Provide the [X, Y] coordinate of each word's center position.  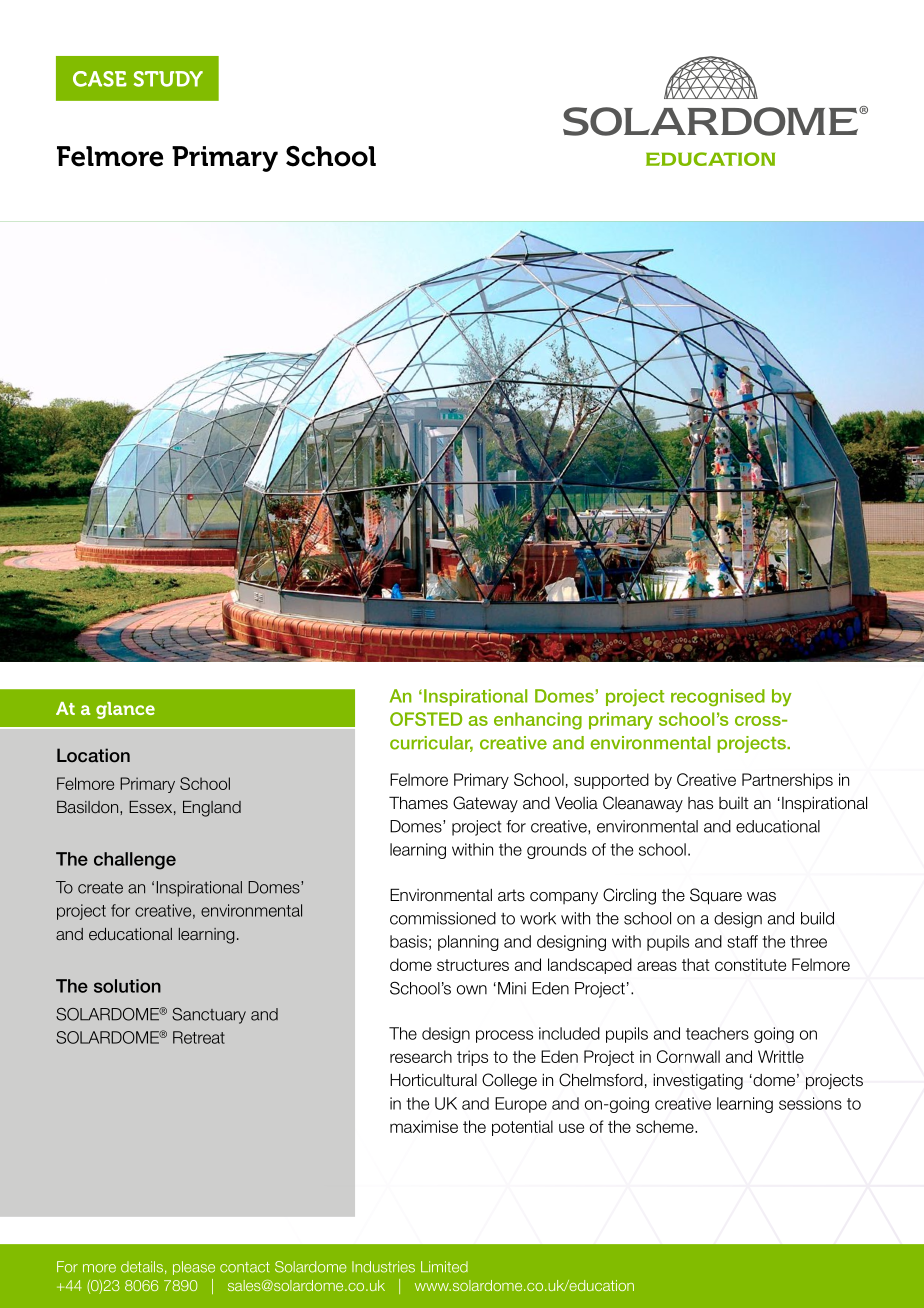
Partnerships [787, 781]
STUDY [168, 79]
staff [742, 941]
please [194, 1268]
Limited [444, 1267]
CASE [100, 79]
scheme [666, 1126]
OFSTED [426, 719]
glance [125, 710]
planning [468, 943]
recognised [718, 697]
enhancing [538, 721]
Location [93, 755]
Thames [418, 803]
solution [127, 986]
